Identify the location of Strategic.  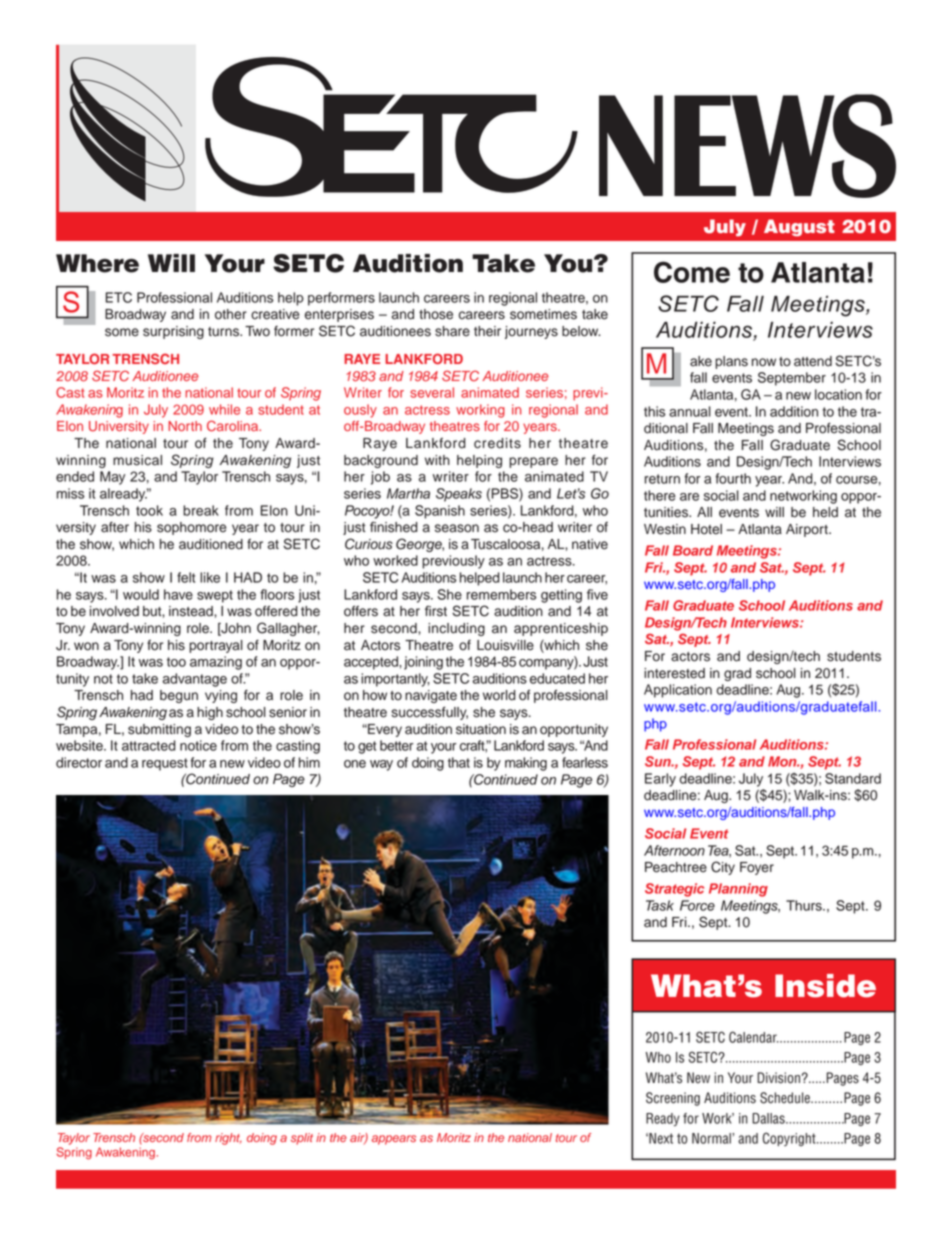
(674, 890).
